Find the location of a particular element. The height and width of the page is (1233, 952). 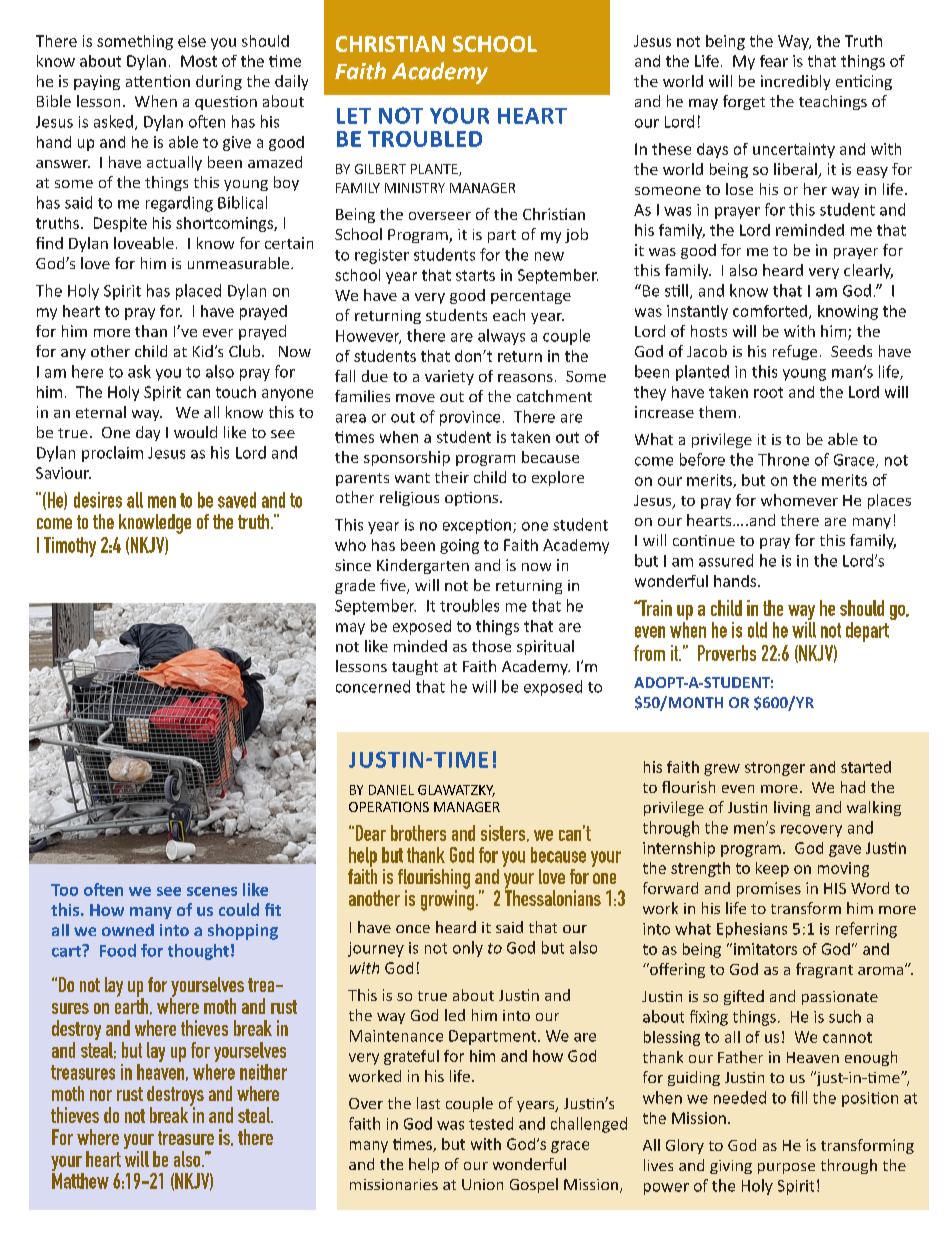

desires is located at coordinates (98, 500).
